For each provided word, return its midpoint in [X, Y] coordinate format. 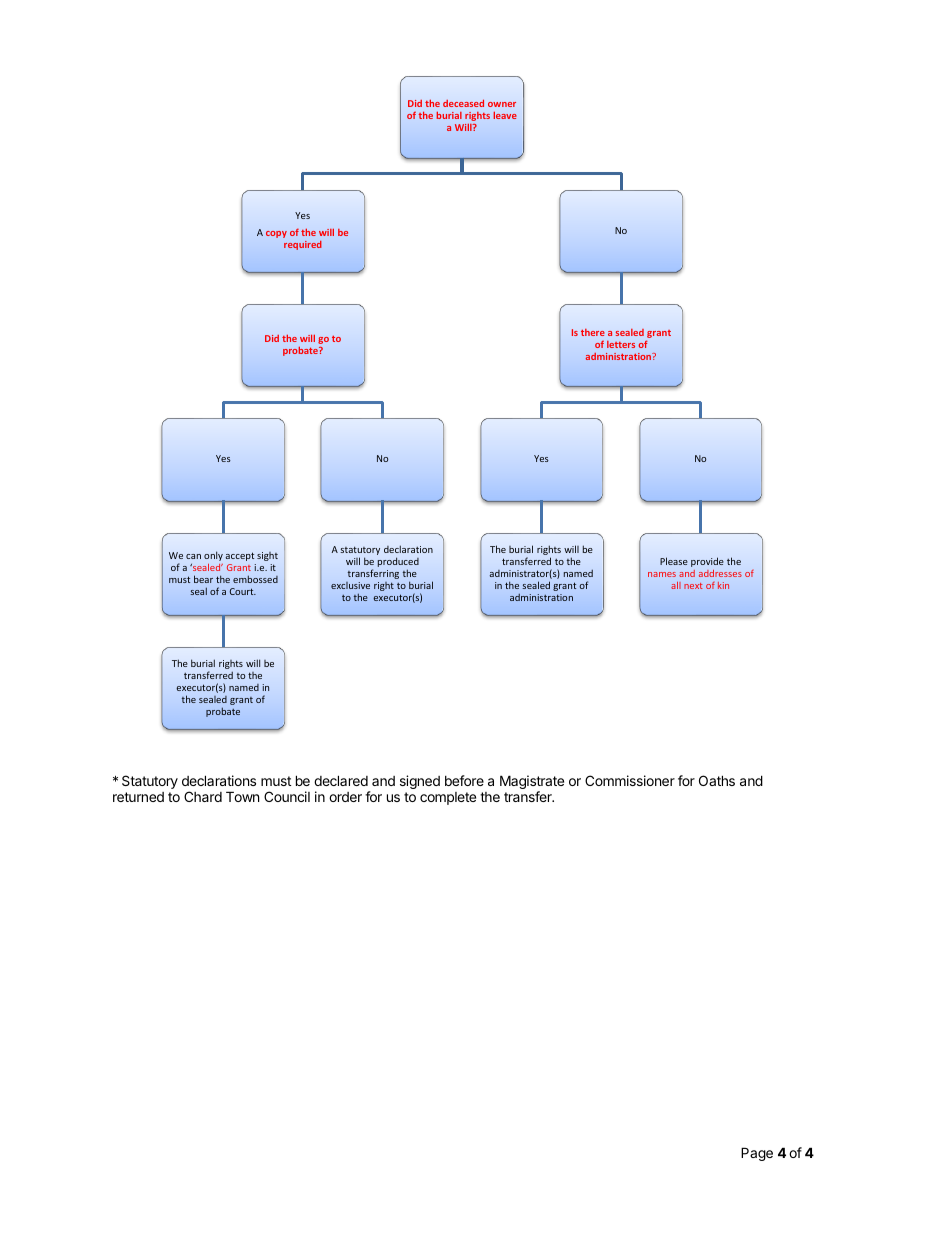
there [593, 332]
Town [242, 796]
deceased [463, 103]
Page [757, 1154]
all [676, 585]
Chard [203, 796]
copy [276, 234]
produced [398, 563]
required [303, 245]
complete [448, 798]
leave [505, 115]
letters [621, 344]
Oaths [717, 780]
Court [243, 591]
